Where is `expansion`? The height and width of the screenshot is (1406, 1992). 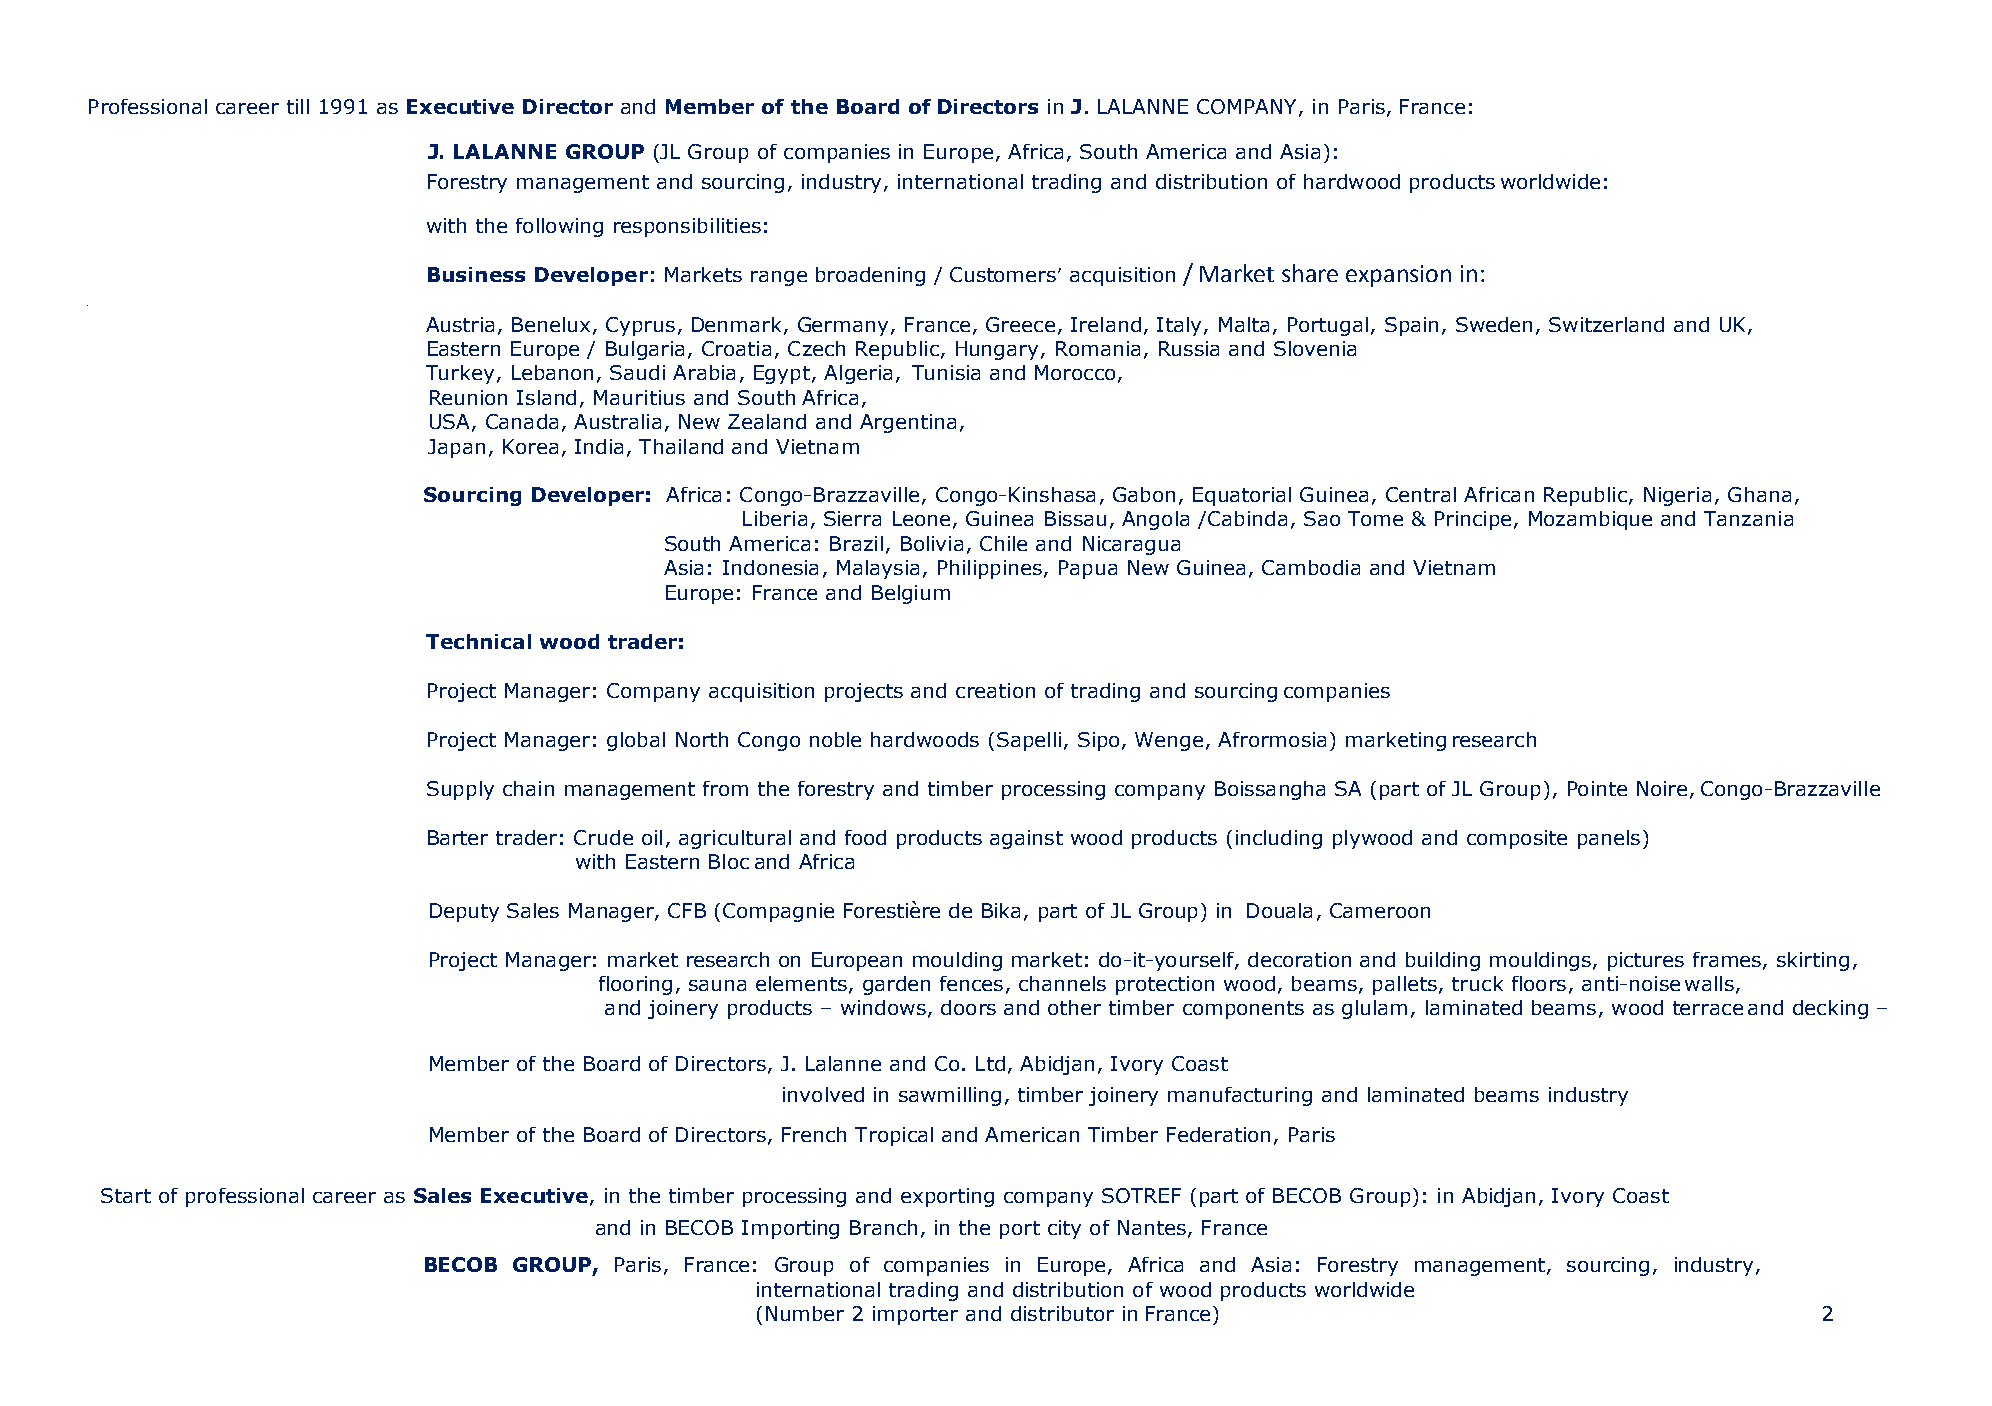 expansion is located at coordinates (1398, 276).
